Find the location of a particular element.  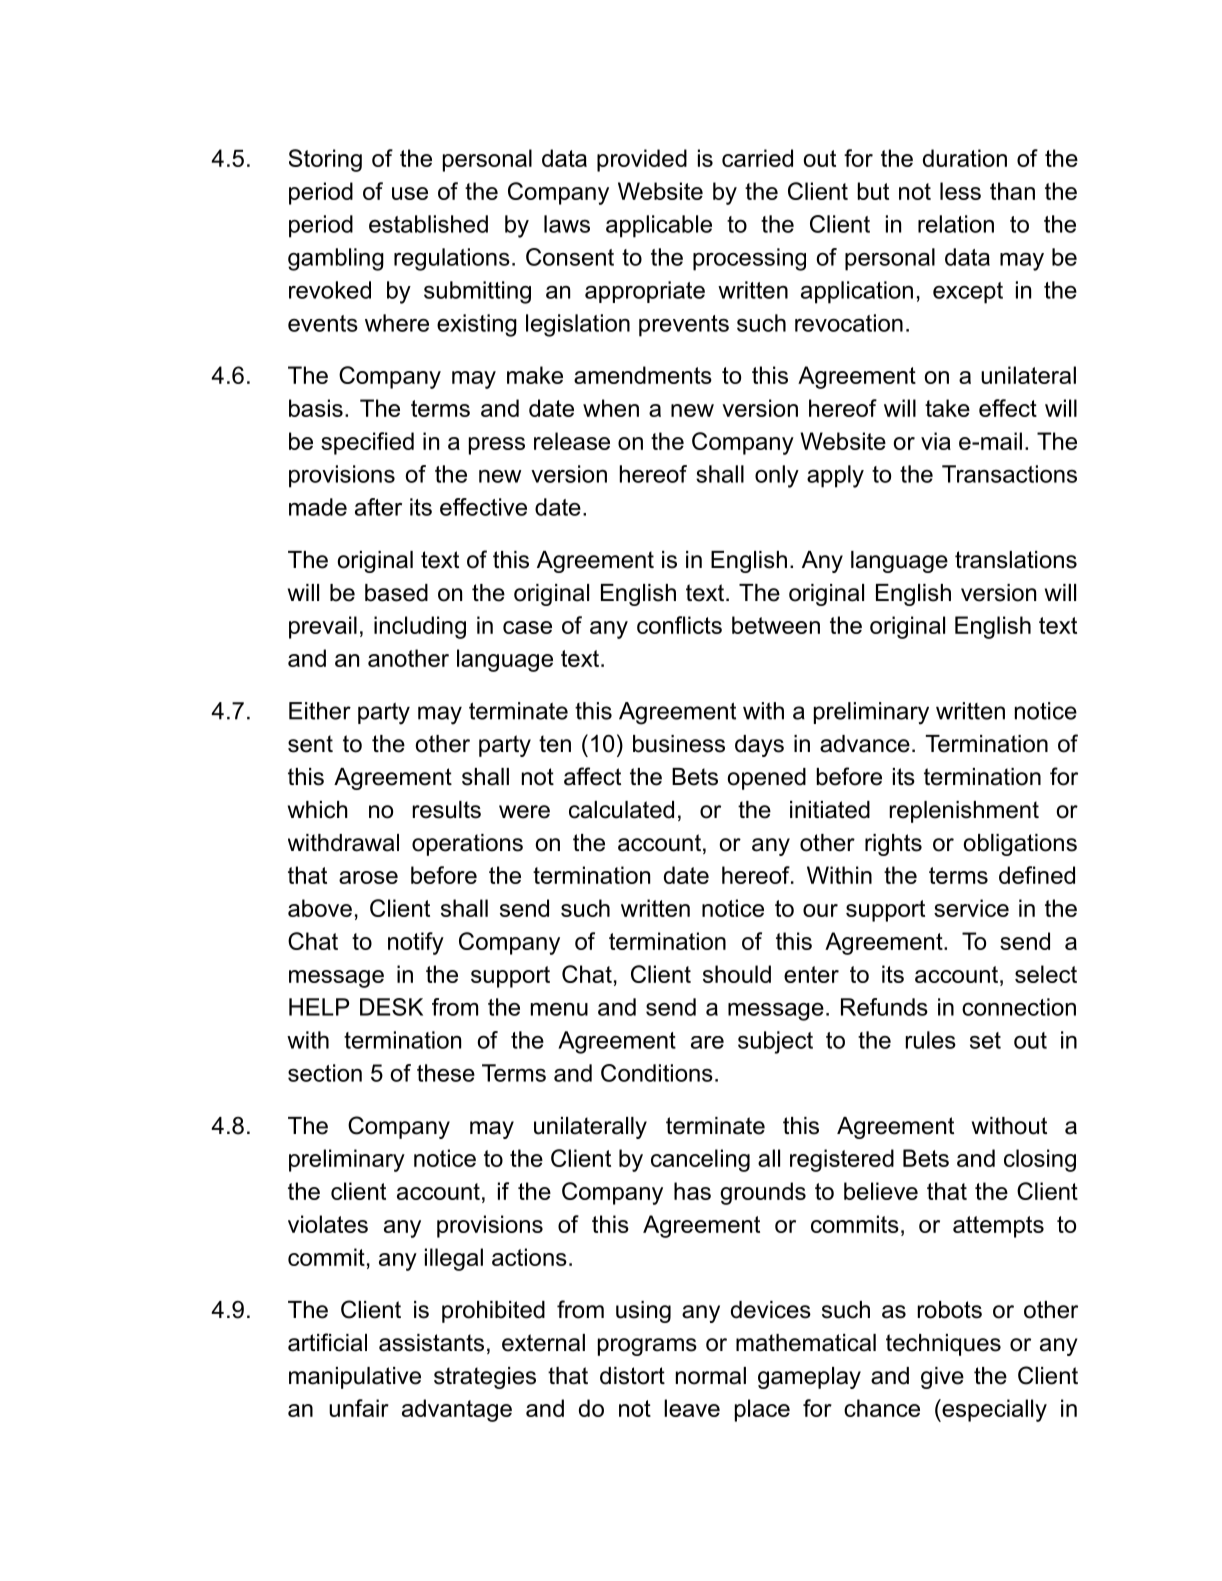

applicable is located at coordinates (659, 226).
